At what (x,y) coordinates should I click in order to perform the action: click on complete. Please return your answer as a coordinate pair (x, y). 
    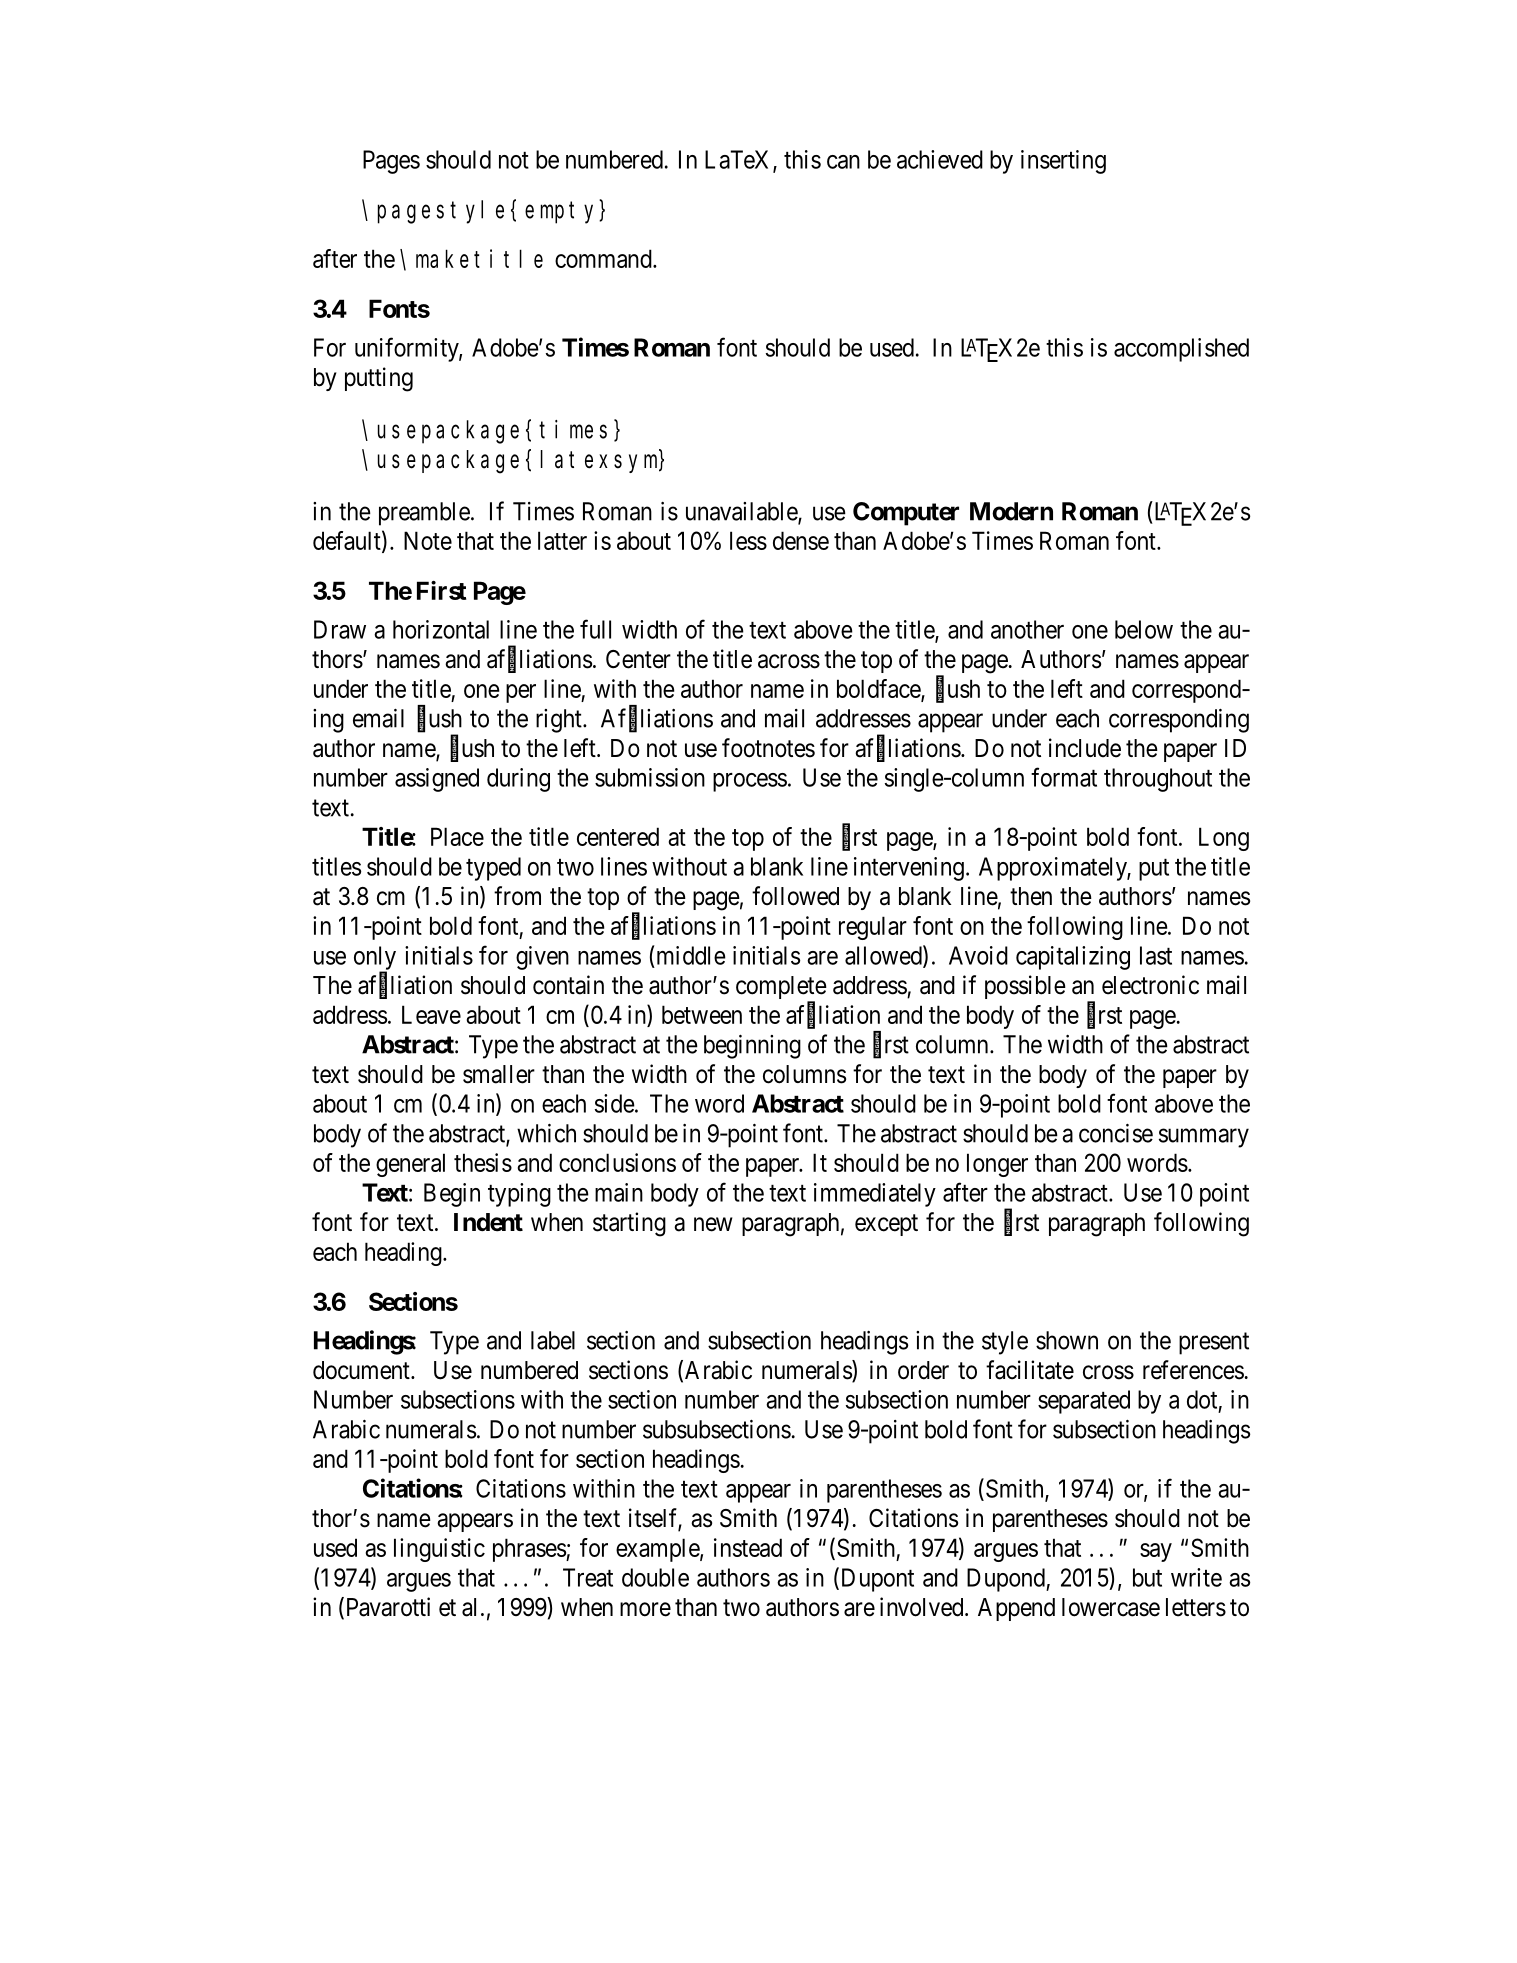
    Looking at the image, I should click on (781, 989).
